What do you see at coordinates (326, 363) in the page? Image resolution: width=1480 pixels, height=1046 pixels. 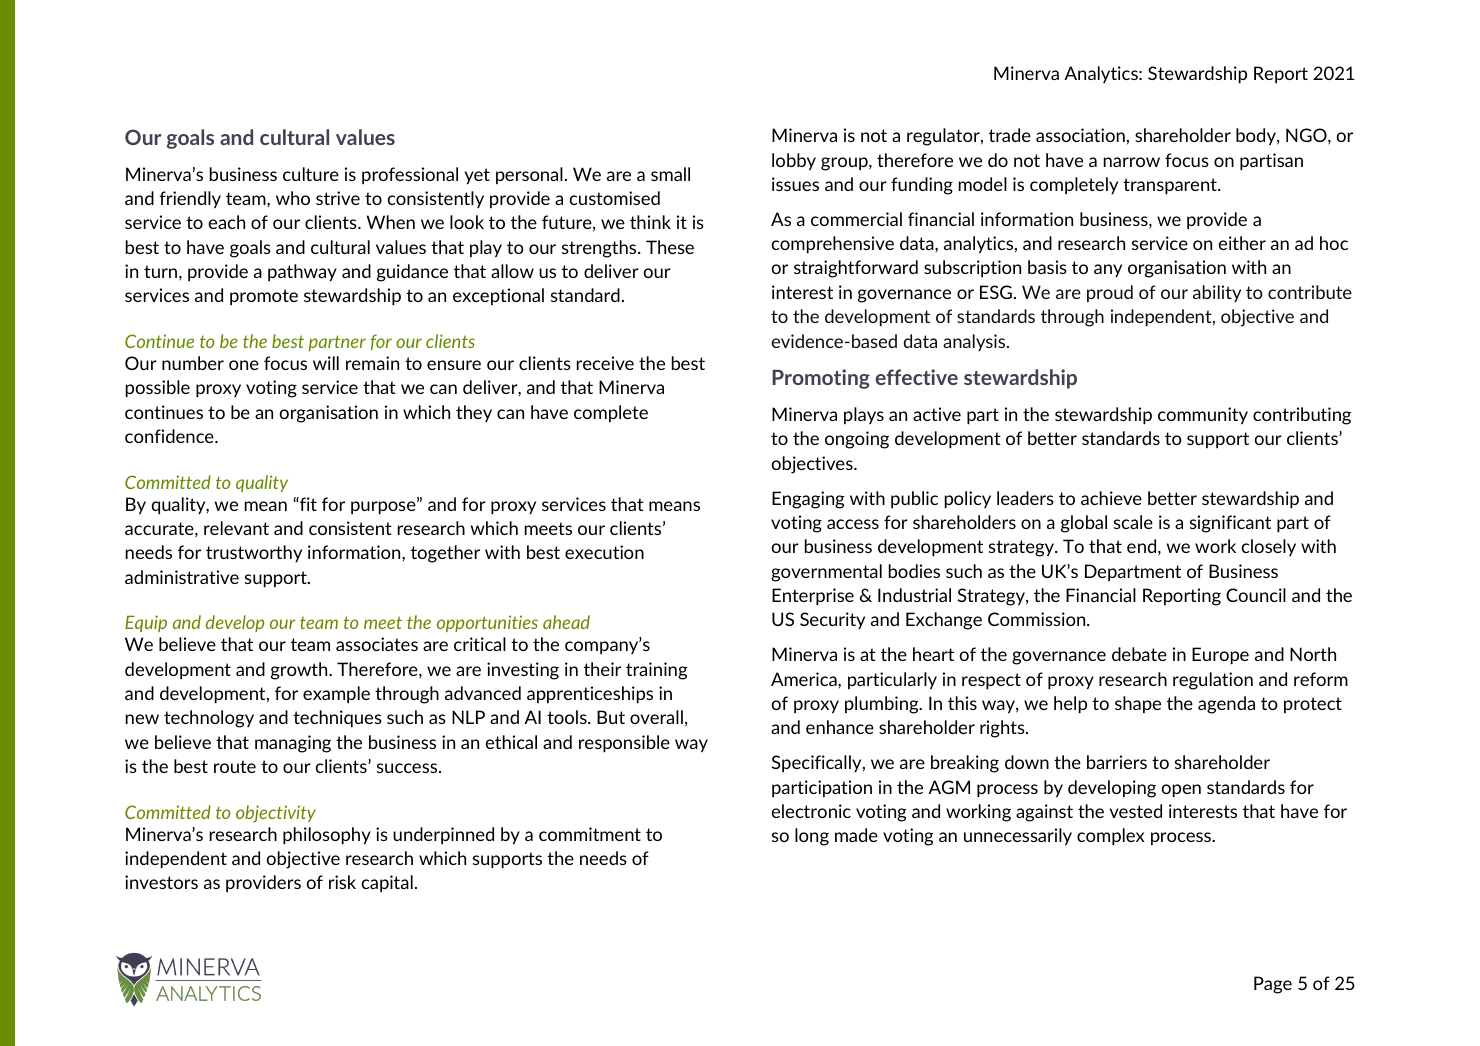 I see `will` at bounding box center [326, 363].
